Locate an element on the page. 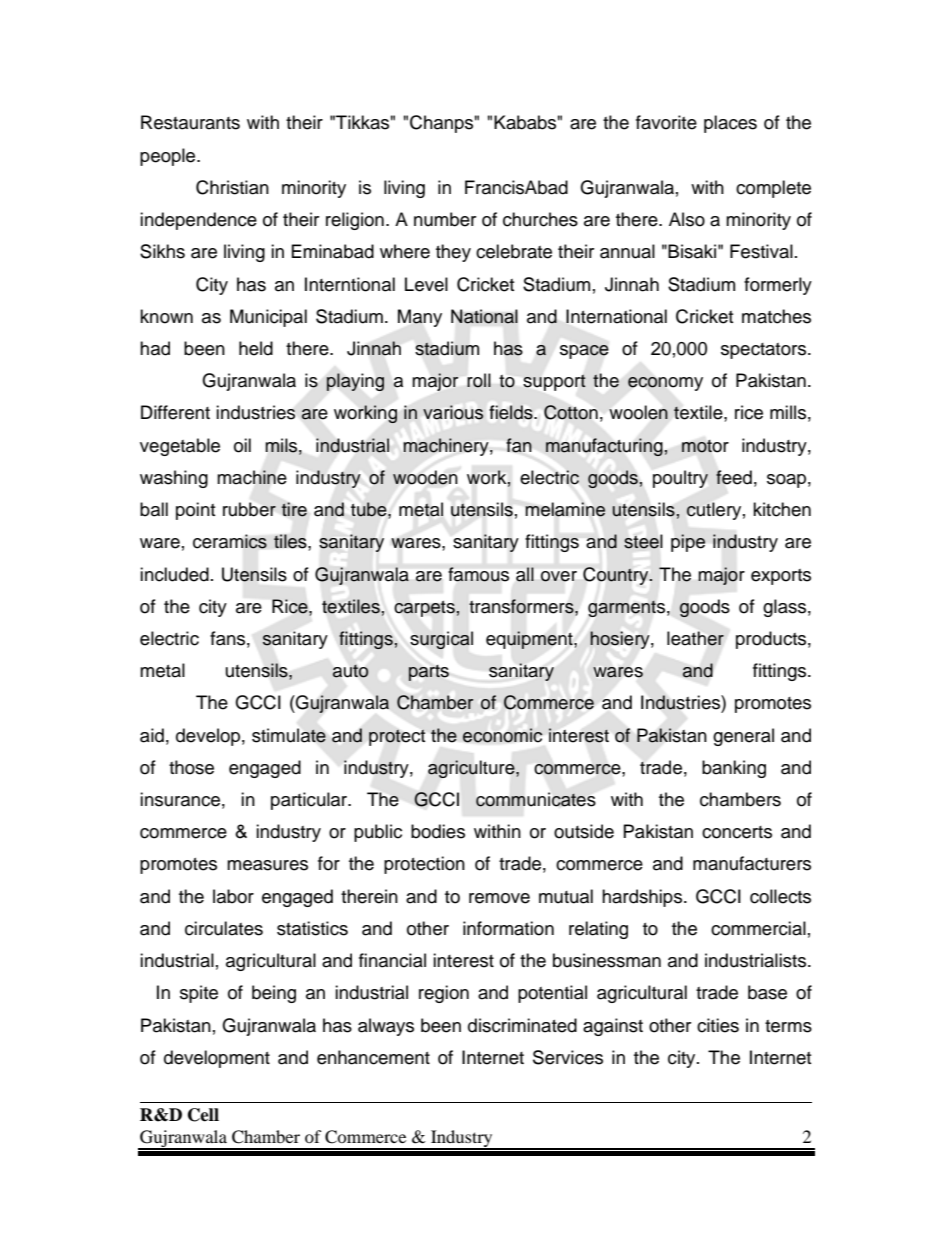  number is located at coordinates (445, 219).
